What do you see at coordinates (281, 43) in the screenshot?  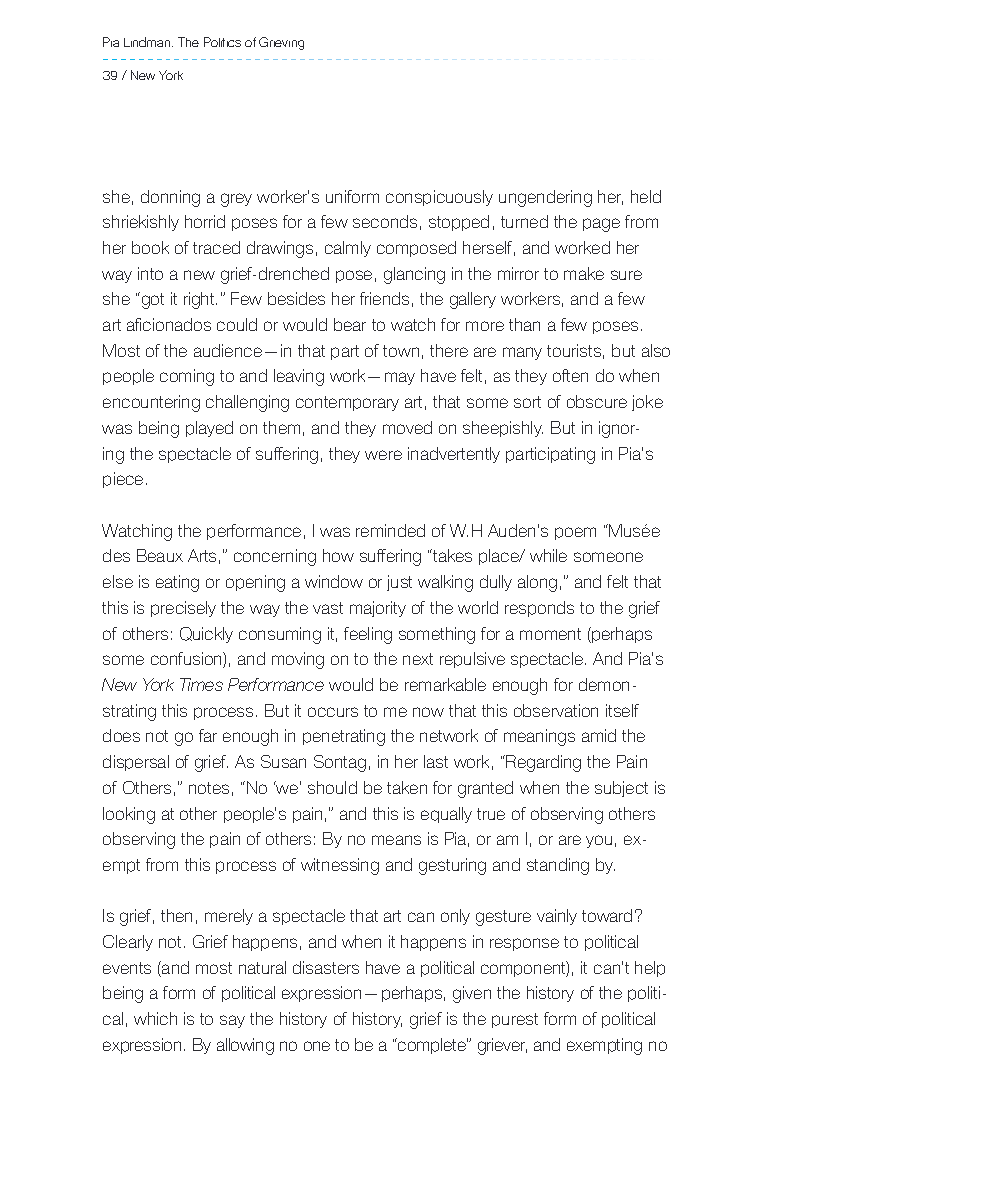 I see `Grieving` at bounding box center [281, 43].
